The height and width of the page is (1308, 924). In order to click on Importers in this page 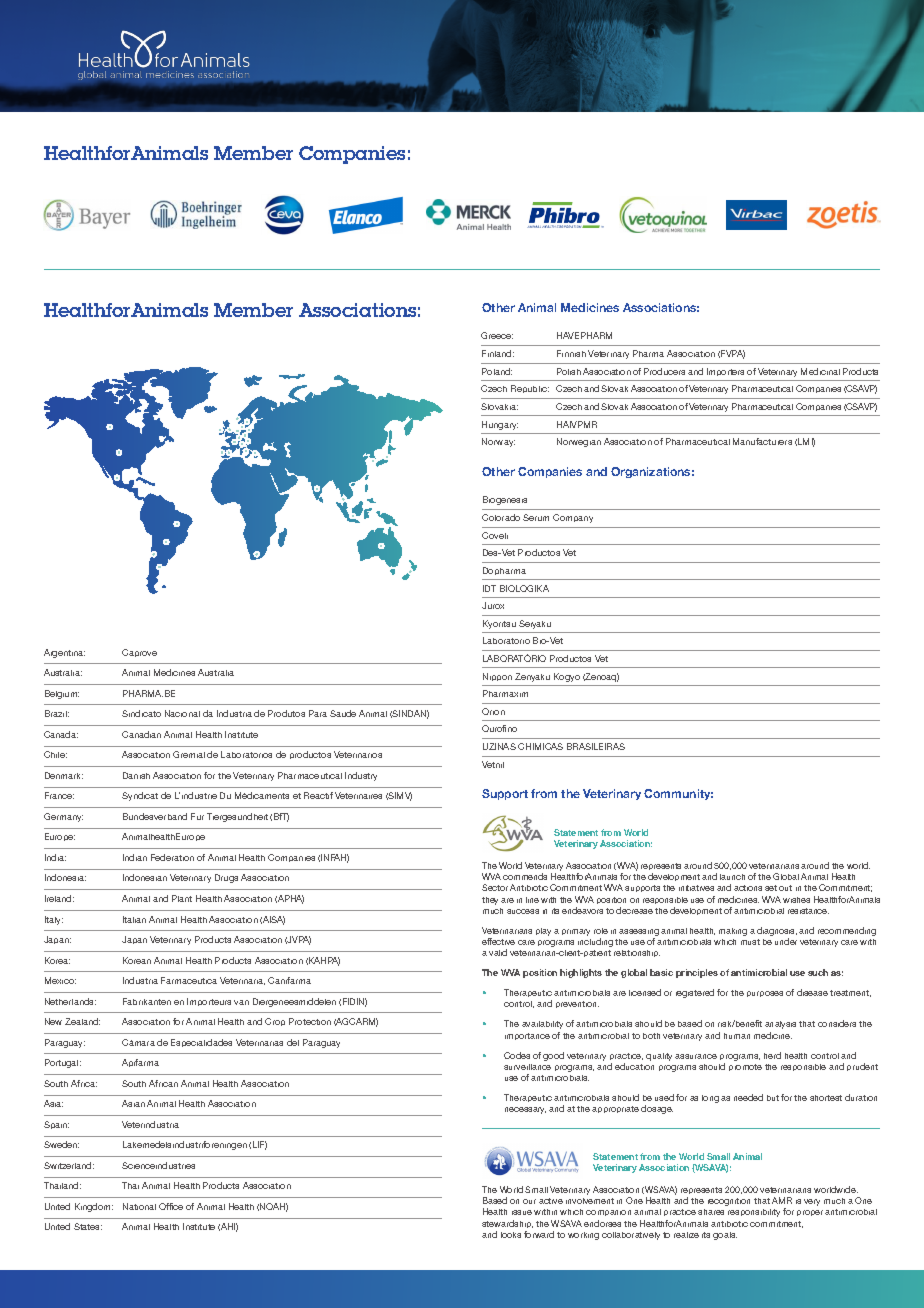, I will do `click(725, 372)`.
